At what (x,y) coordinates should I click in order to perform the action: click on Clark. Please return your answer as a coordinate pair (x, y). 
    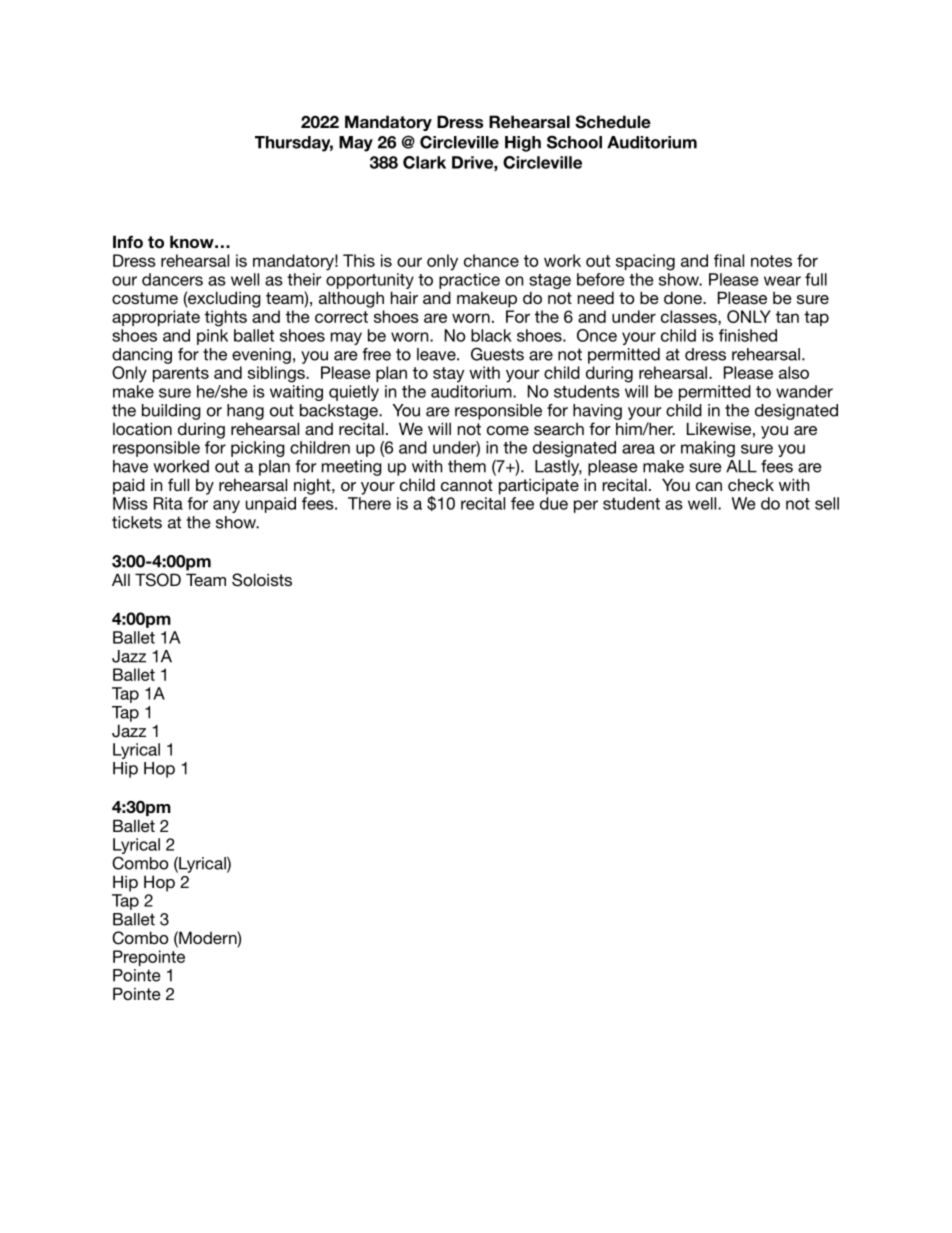
    Looking at the image, I should click on (424, 162).
